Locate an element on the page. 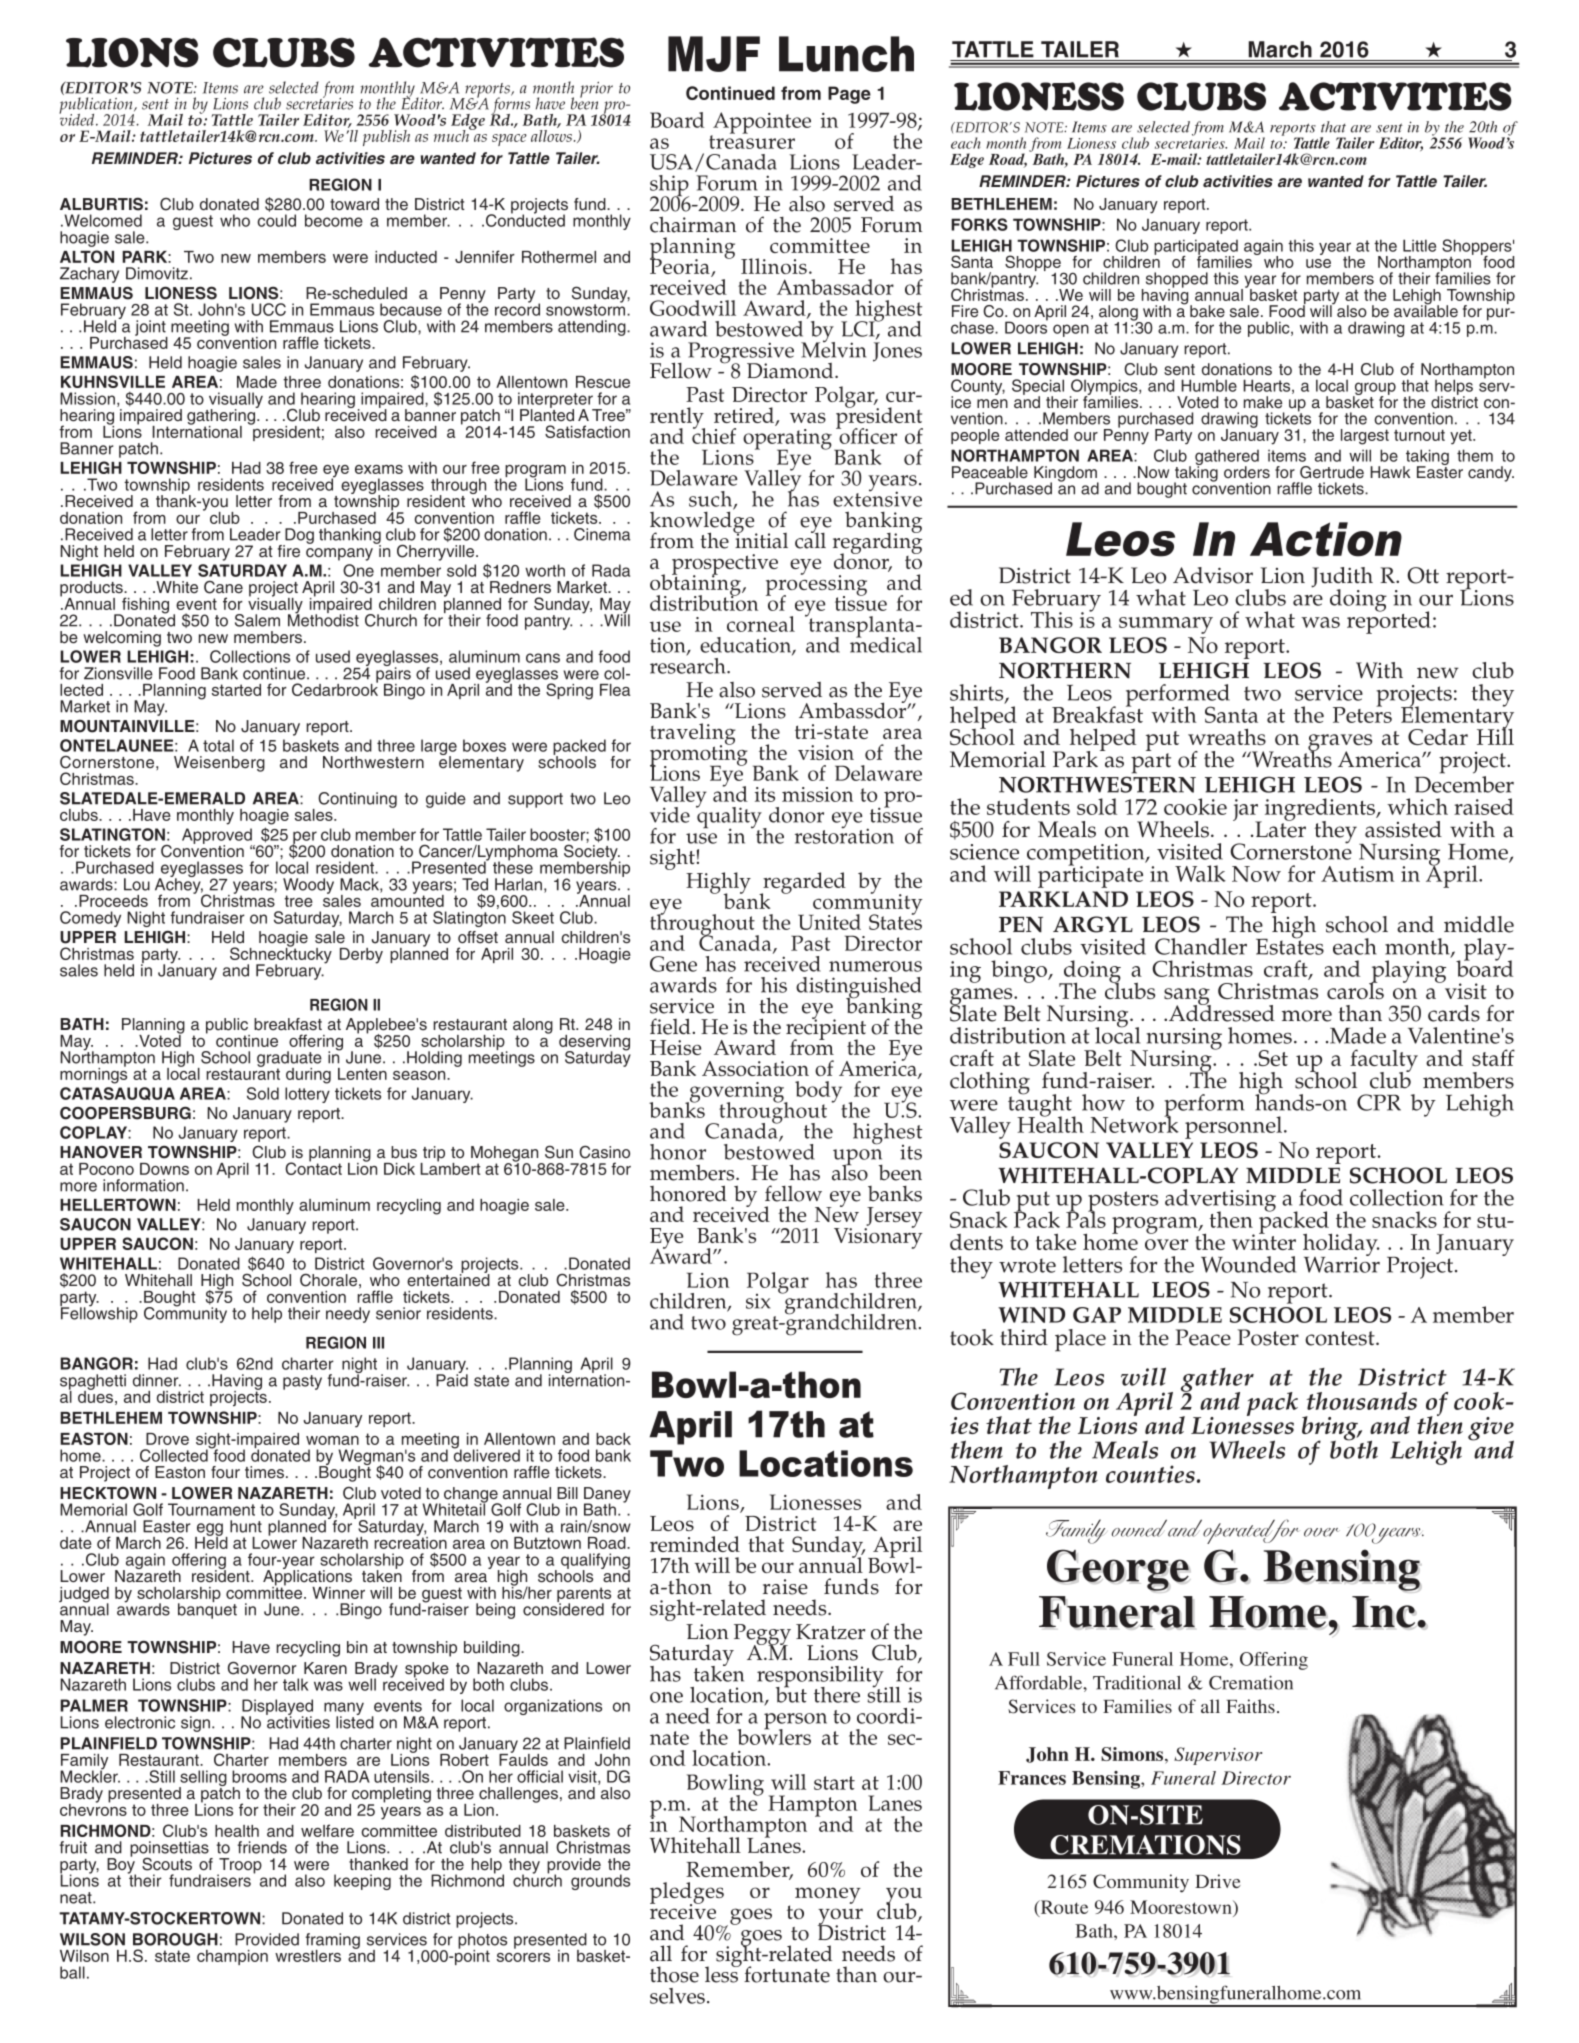 This document has height=2043, width=1579. publish is located at coordinates (386, 138).
